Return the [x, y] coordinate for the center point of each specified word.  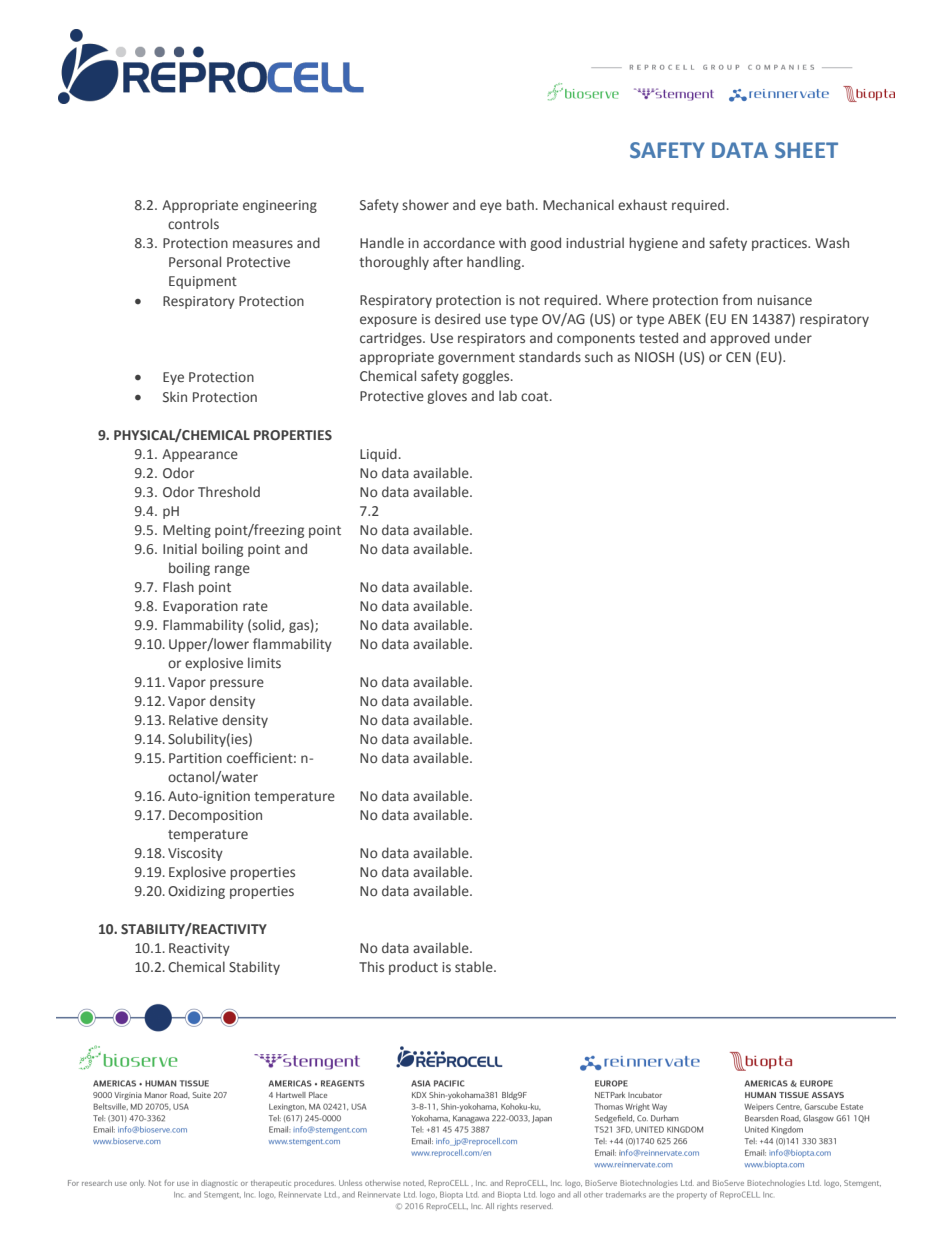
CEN [738, 357]
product [413, 968]
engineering [280, 206]
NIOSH [654, 357]
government [476, 359]
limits [264, 662]
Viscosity [195, 854]
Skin [175, 396]
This [371, 966]
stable [475, 967]
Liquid [378, 455]
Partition [195, 758]
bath [520, 204]
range [232, 570]
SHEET [806, 150]
